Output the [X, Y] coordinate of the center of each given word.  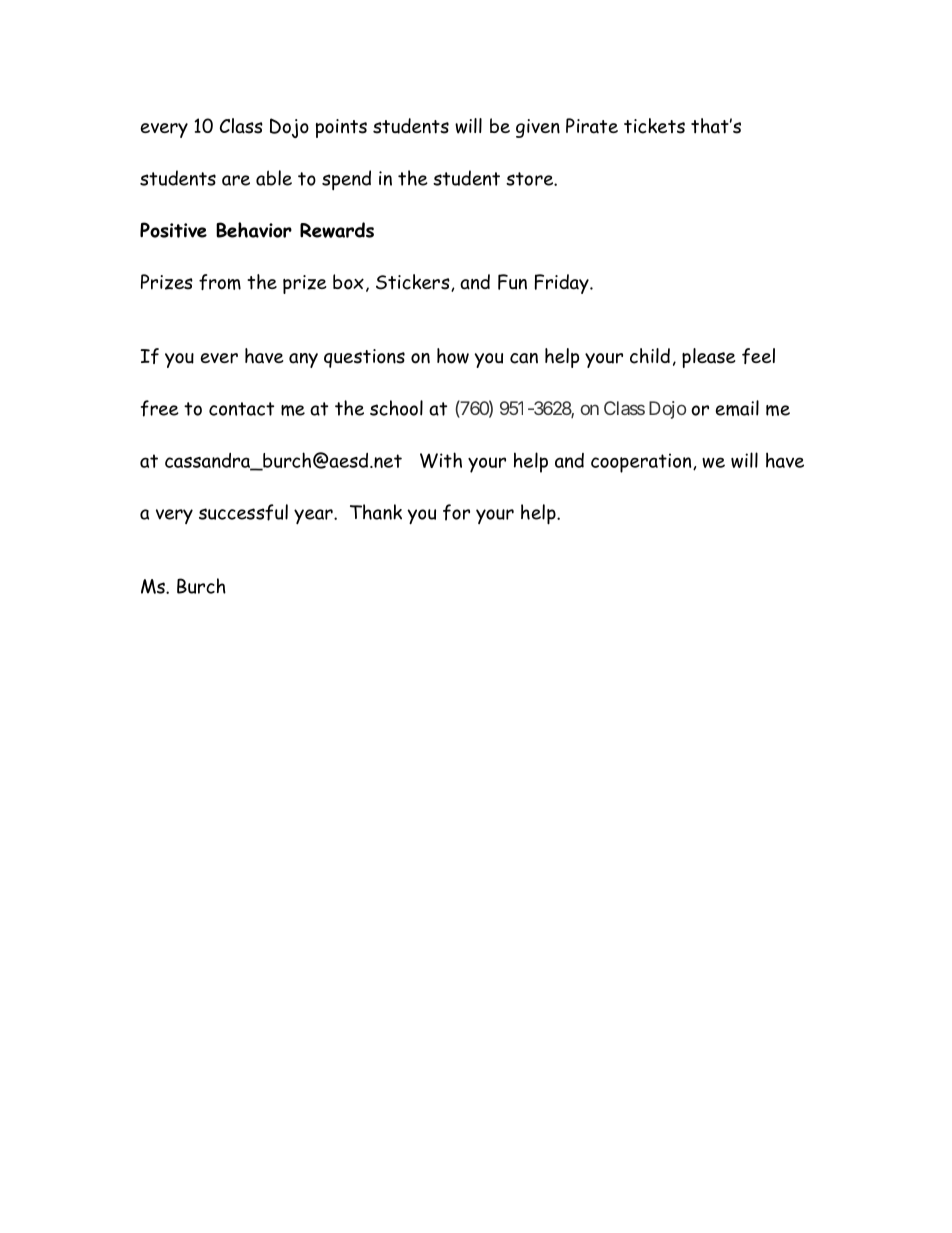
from [220, 282]
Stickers [414, 283]
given [538, 128]
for [456, 512]
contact [241, 409]
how [453, 356]
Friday [563, 284]
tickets [654, 126]
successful [243, 512]
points [341, 128]
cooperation [642, 463]
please [709, 358]
